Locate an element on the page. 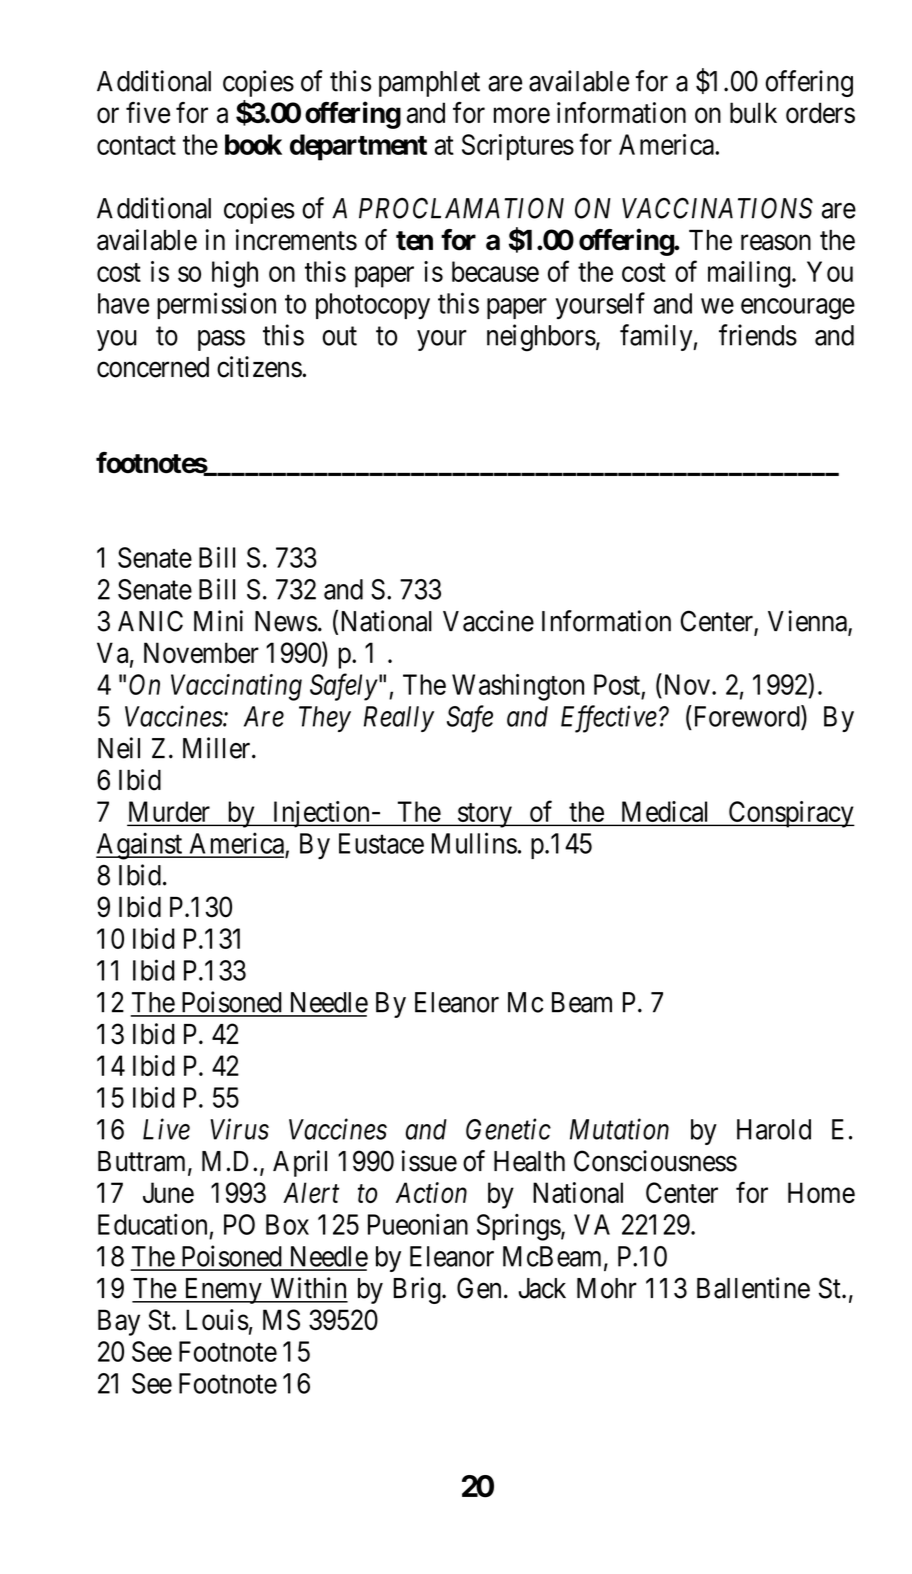  five is located at coordinates (148, 113).
